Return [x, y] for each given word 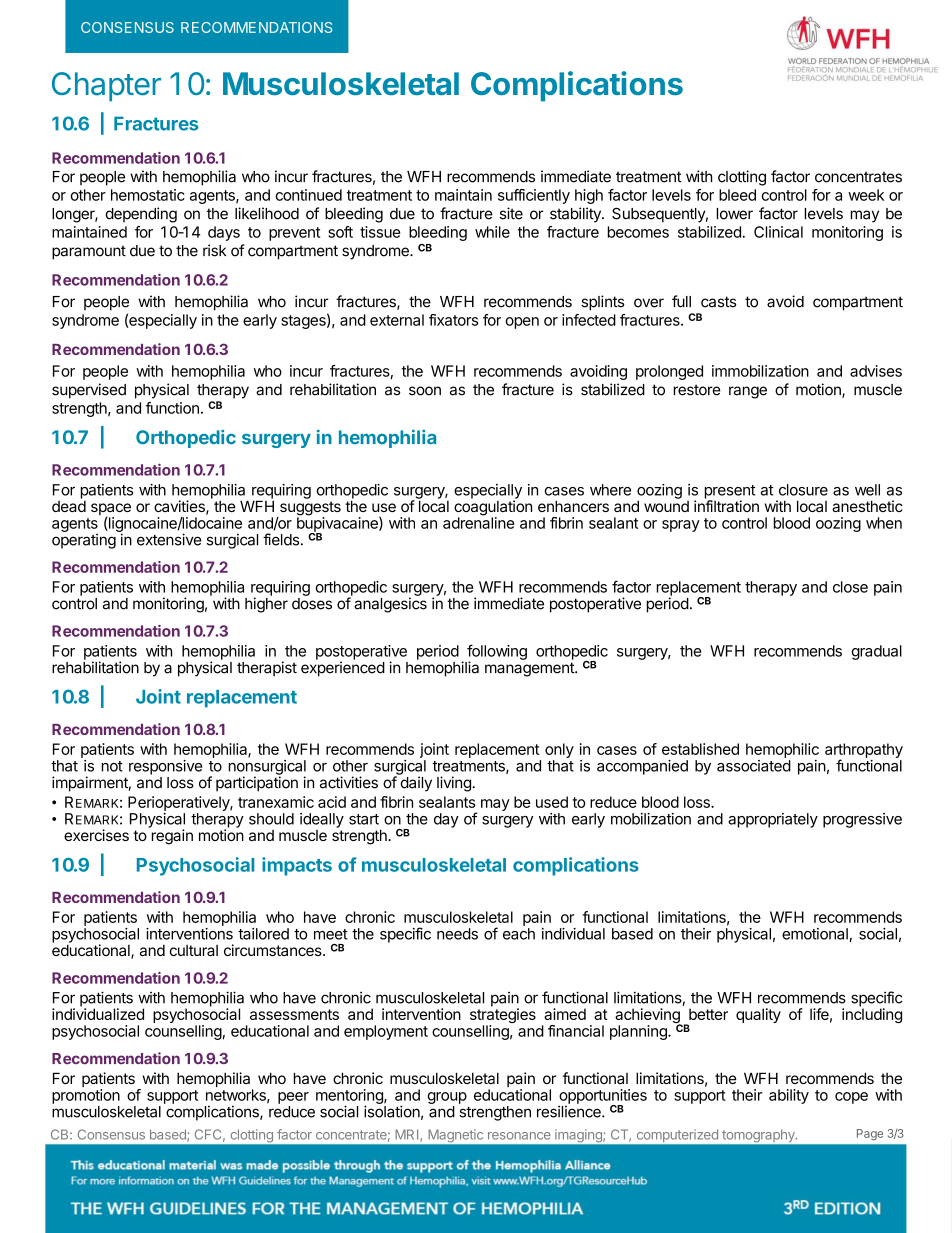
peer [293, 1098]
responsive [165, 767]
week [866, 195]
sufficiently [534, 196]
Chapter [106, 87]
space [111, 510]
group [447, 1098]
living [455, 784]
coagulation [493, 508]
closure [803, 490]
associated [754, 766]
